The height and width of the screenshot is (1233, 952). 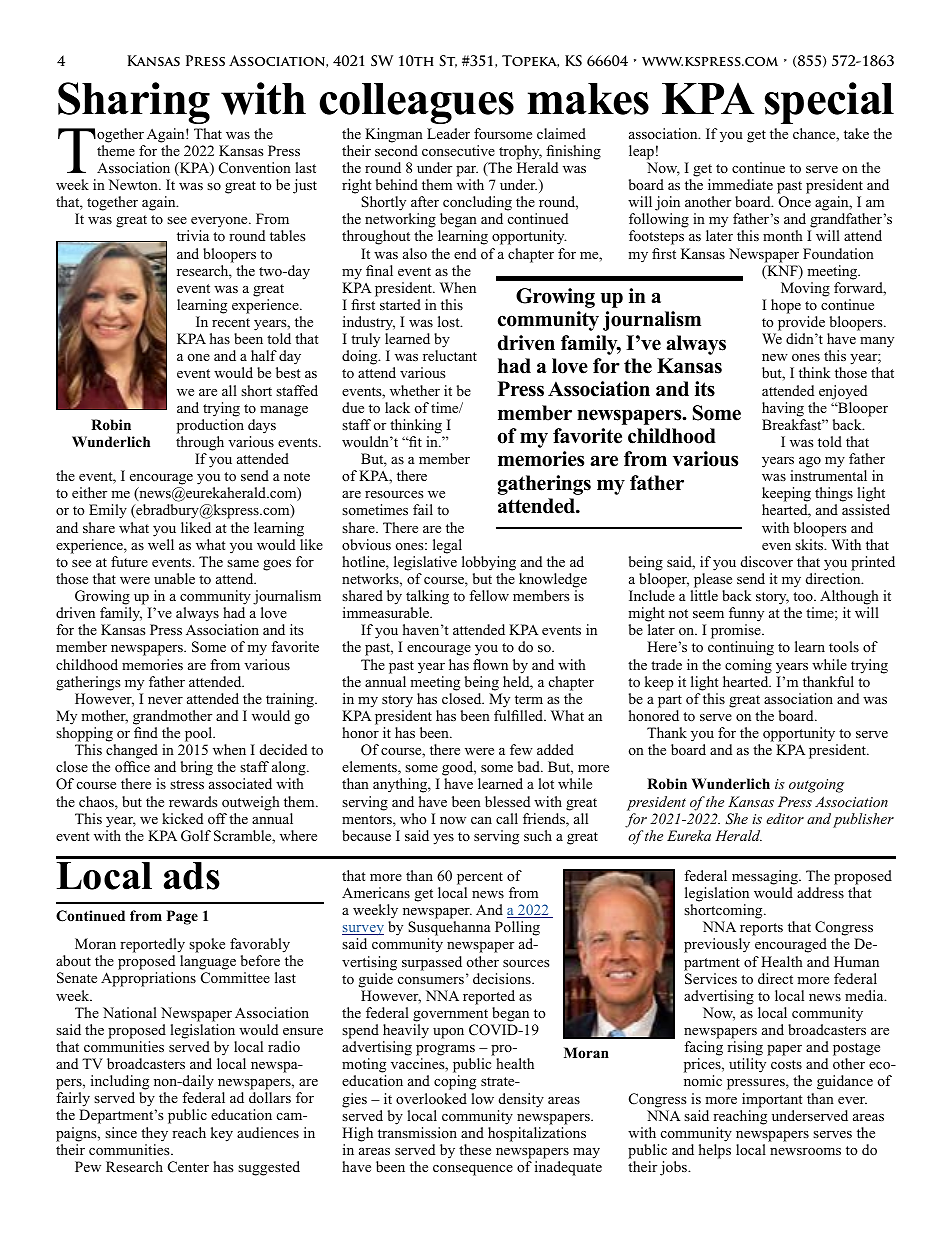 I want to click on provide, so click(x=801, y=323).
